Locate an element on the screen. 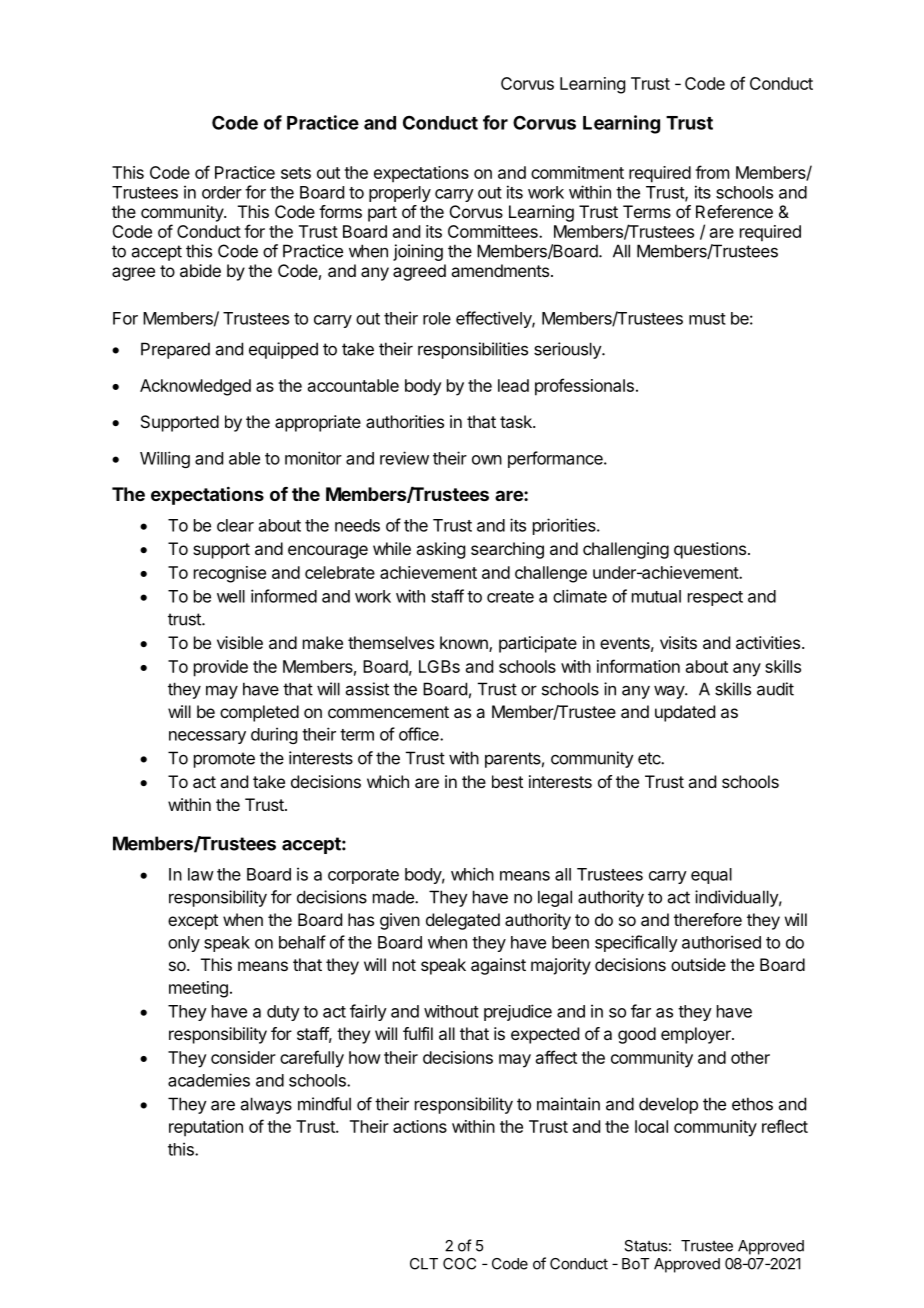  monitor is located at coordinates (313, 458).
